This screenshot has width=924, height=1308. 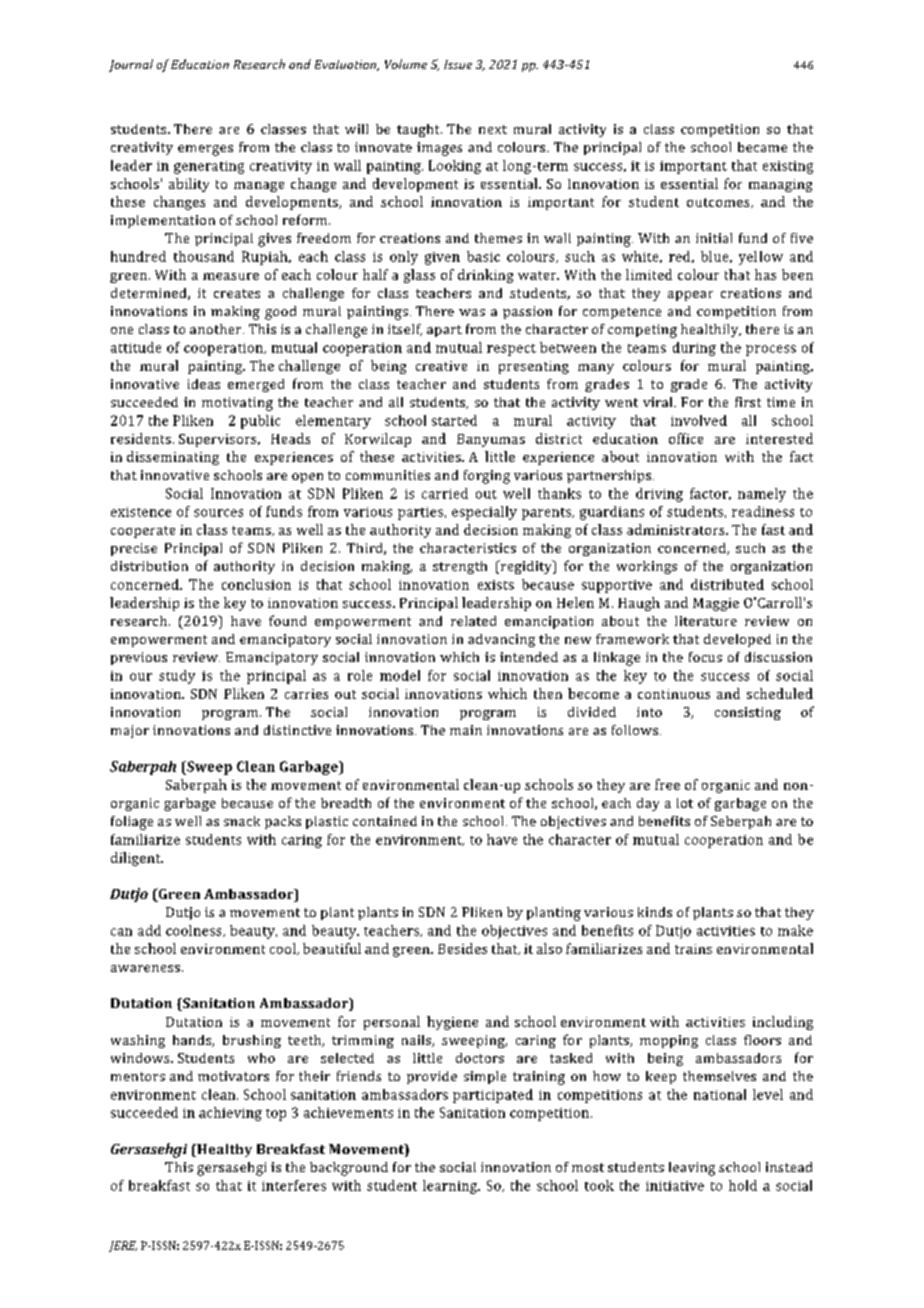 What do you see at coordinates (177, 677) in the screenshot?
I see `study` at bounding box center [177, 677].
